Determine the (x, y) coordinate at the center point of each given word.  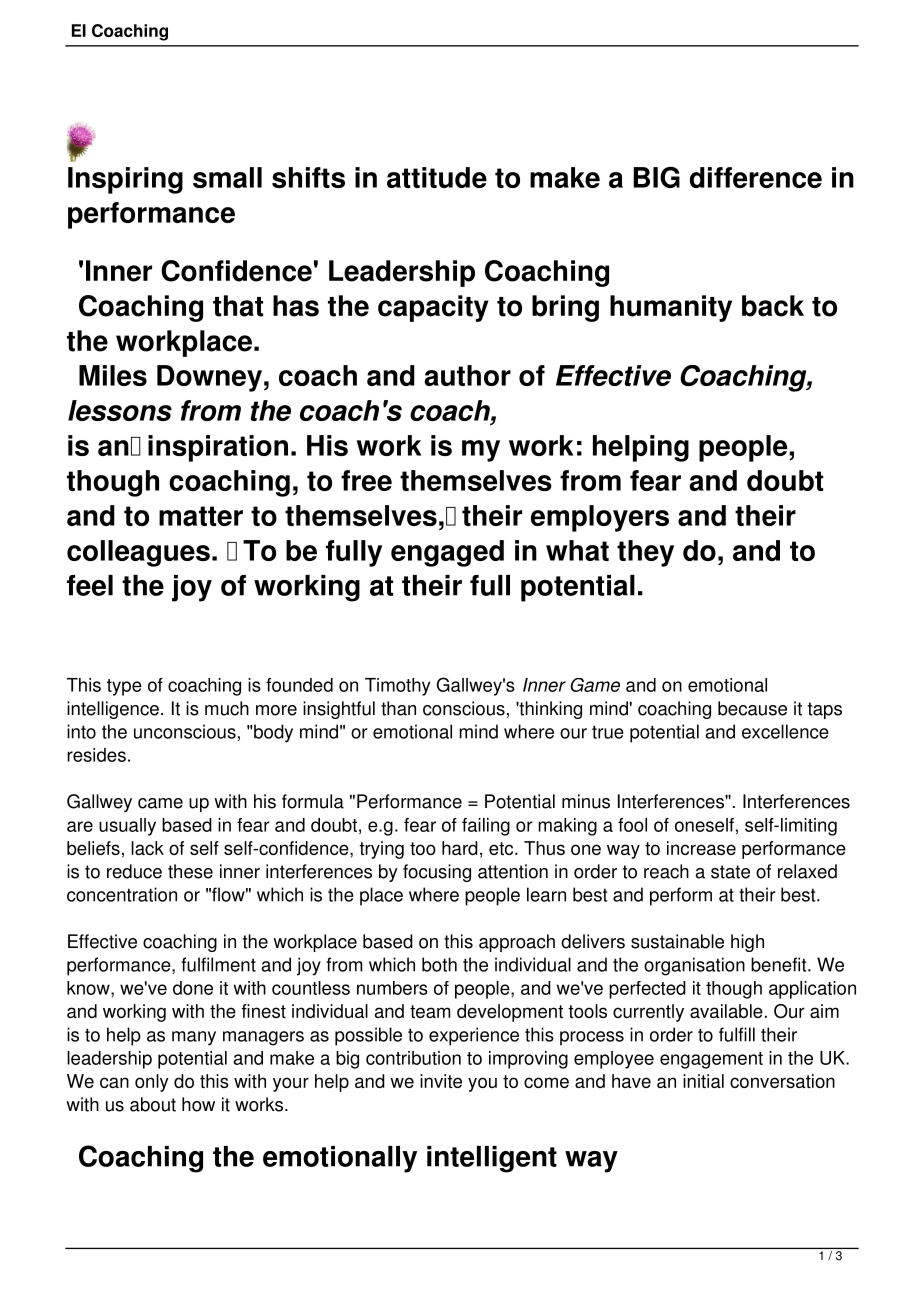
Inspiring (125, 180)
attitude (437, 177)
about (153, 1104)
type (124, 687)
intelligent (492, 1159)
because (752, 708)
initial (703, 1081)
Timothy (397, 687)
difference (756, 177)
